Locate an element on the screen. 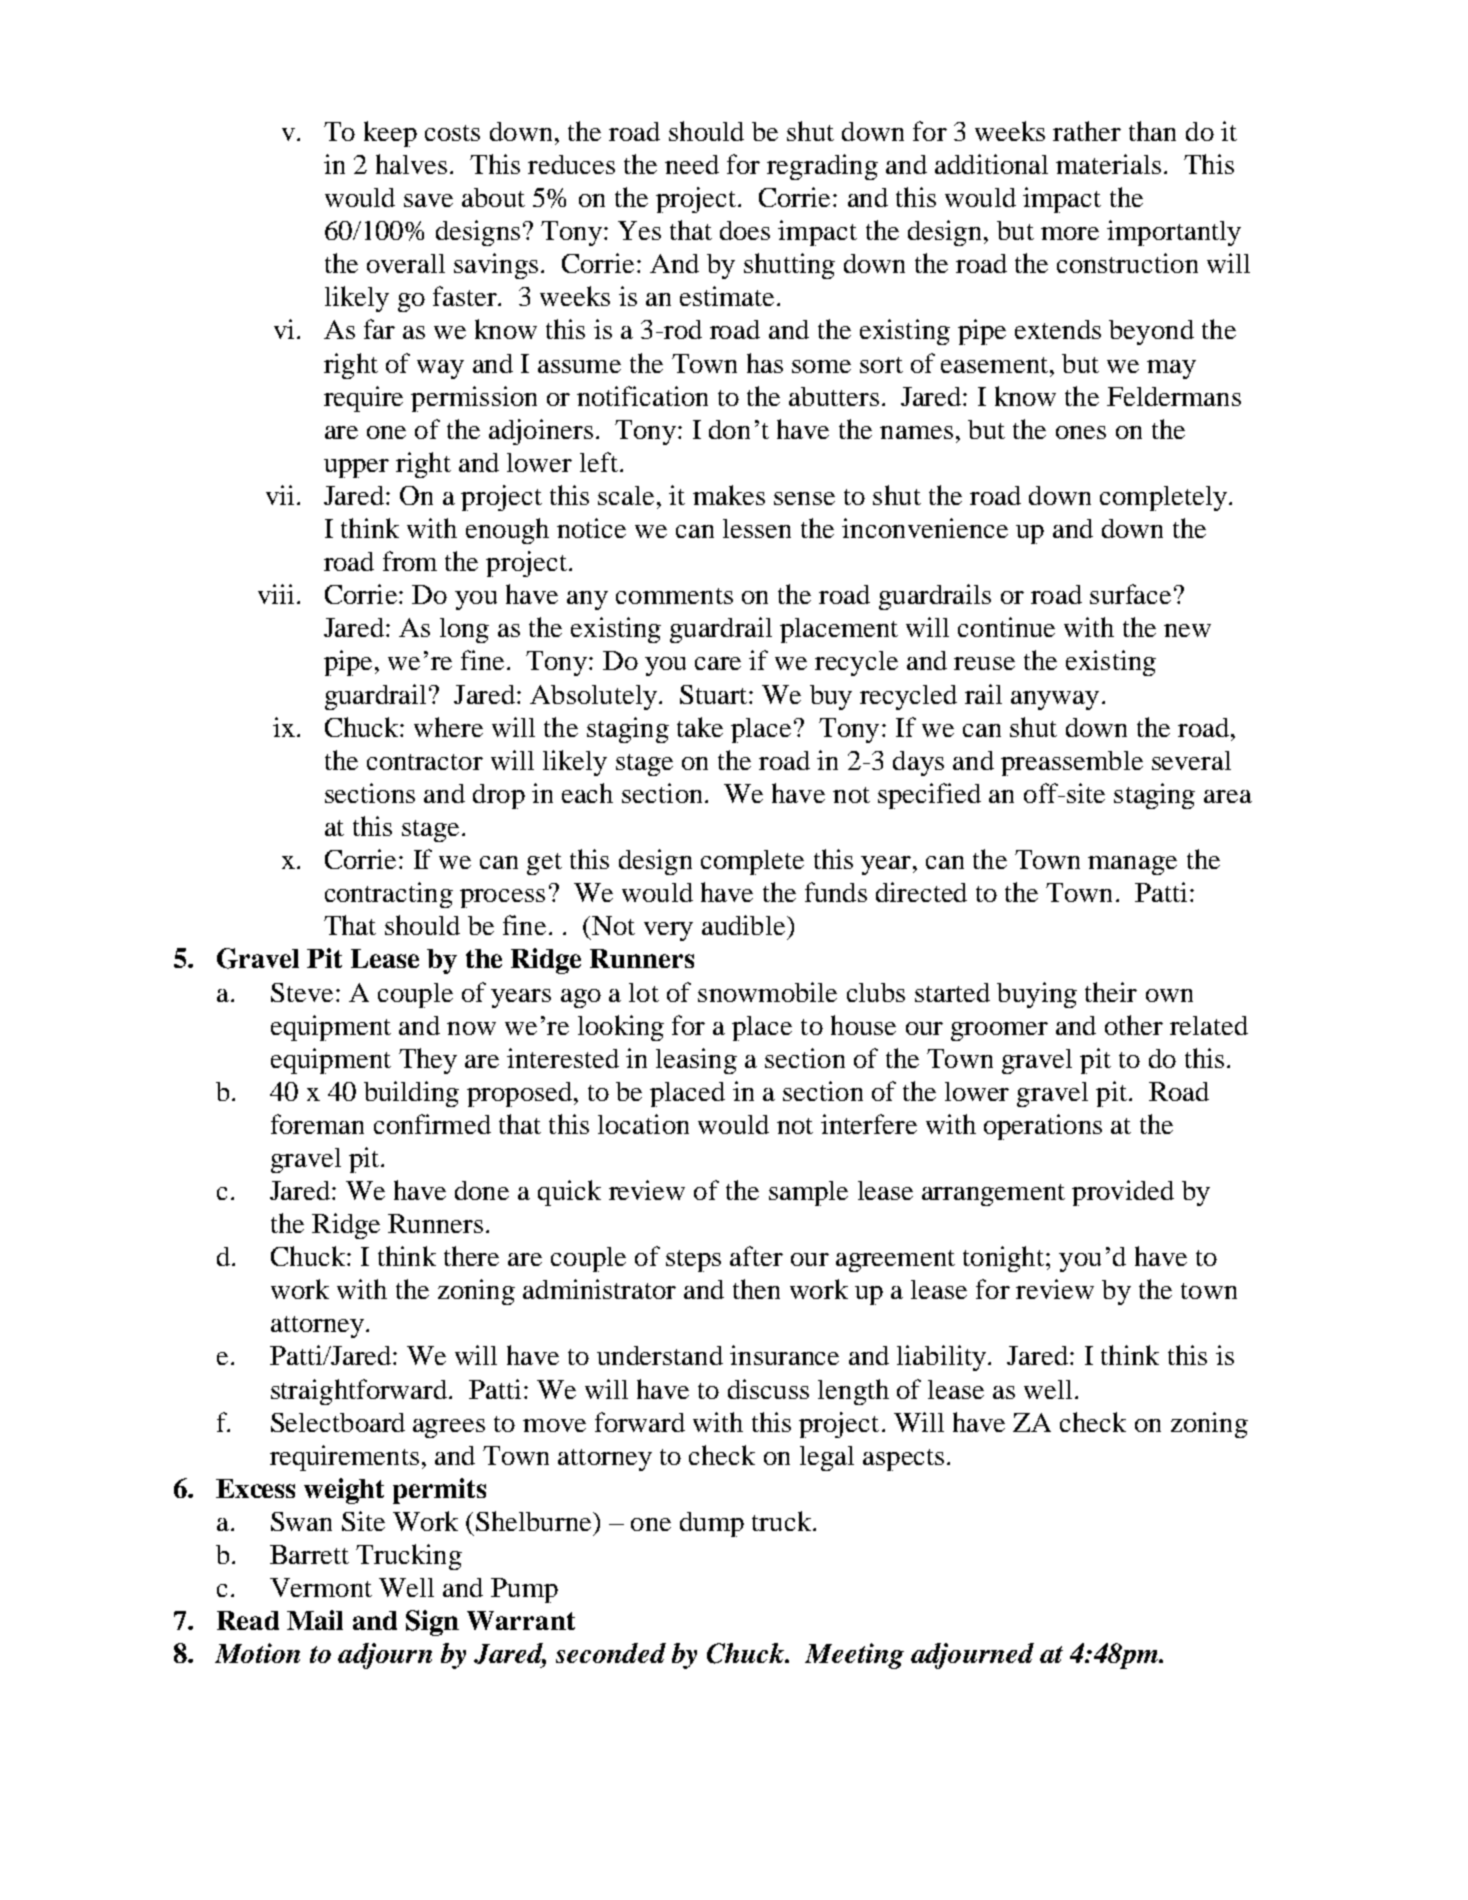  anyway is located at coordinates (1055, 700).
